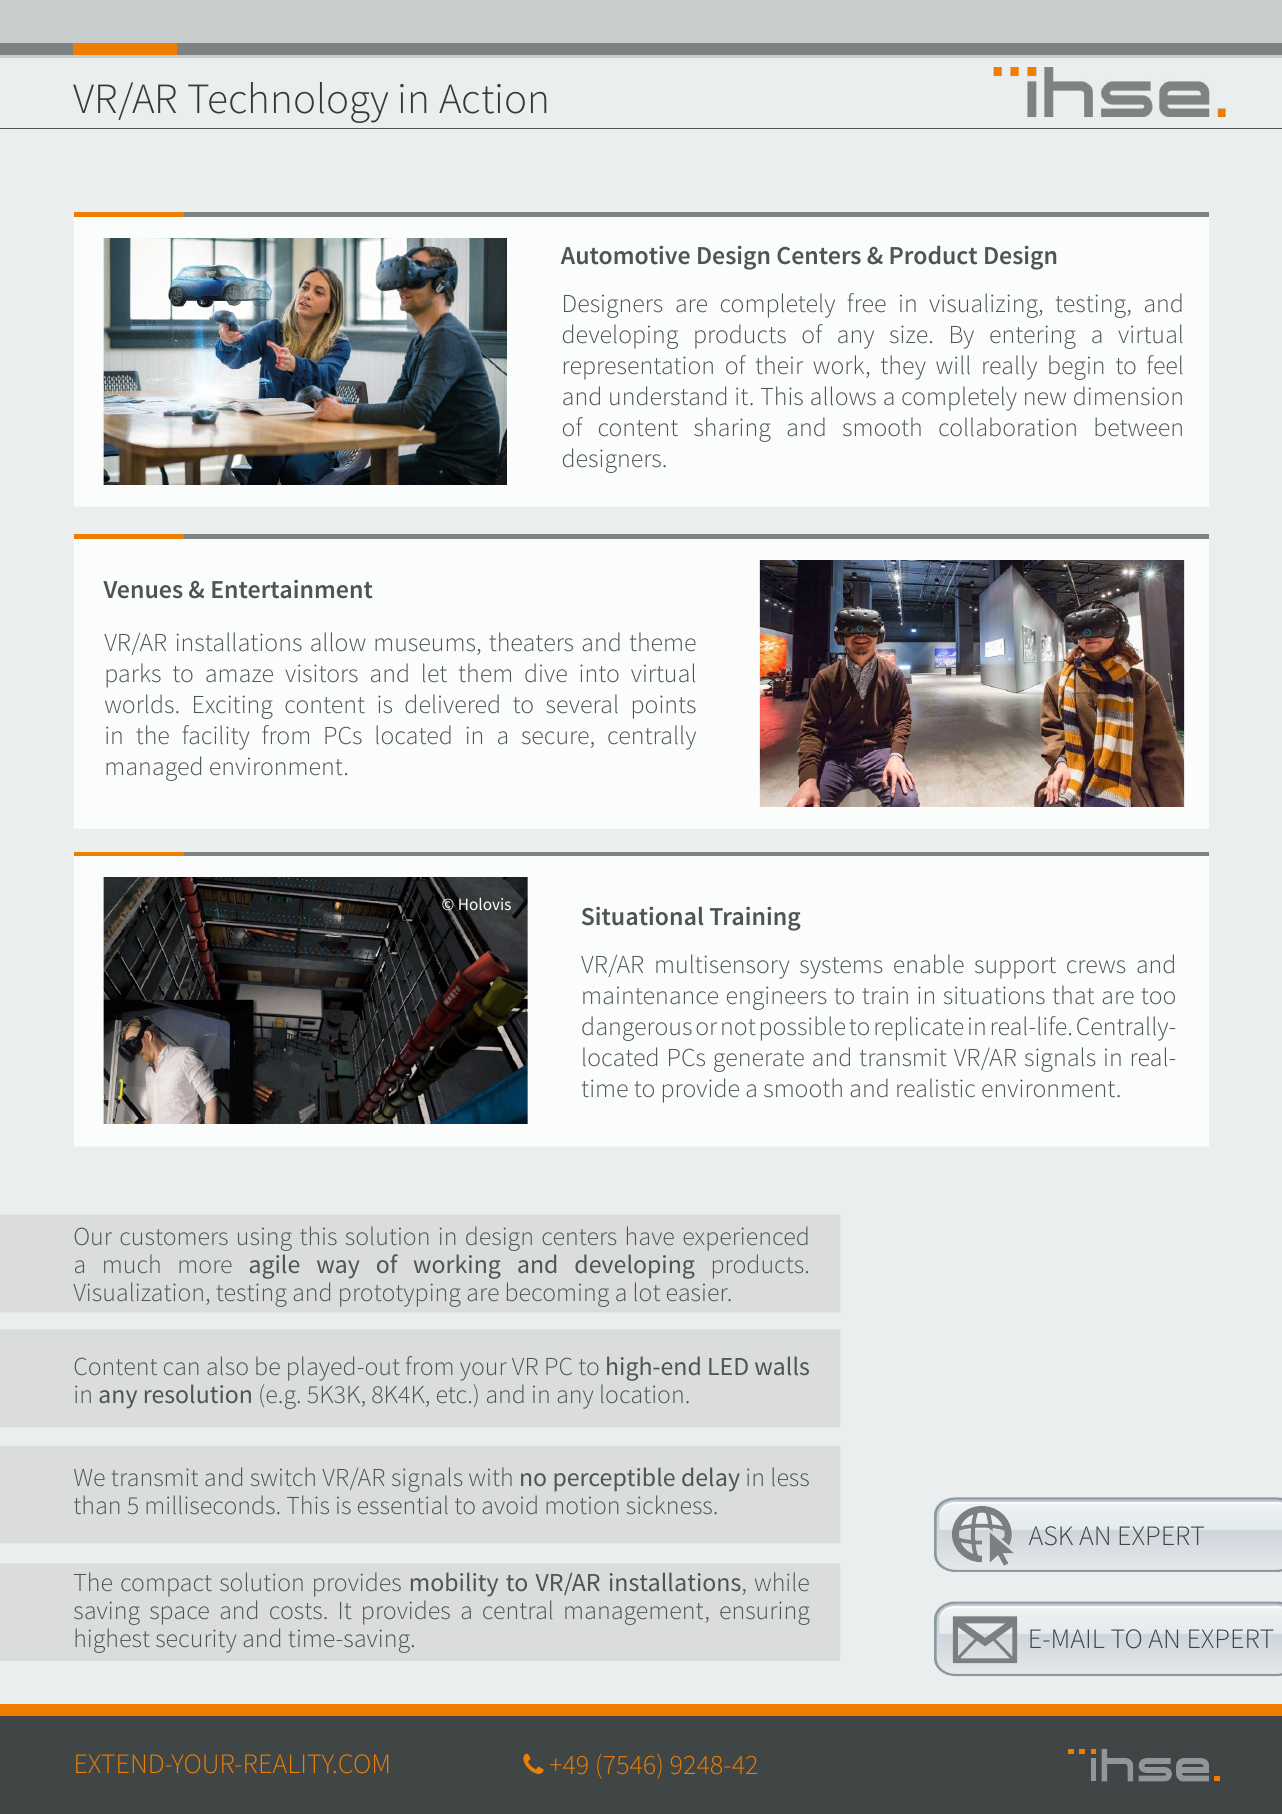 The height and width of the page is (1814, 1282). Describe the element at coordinates (984, 305) in the page. I see `visualizing` at that location.
